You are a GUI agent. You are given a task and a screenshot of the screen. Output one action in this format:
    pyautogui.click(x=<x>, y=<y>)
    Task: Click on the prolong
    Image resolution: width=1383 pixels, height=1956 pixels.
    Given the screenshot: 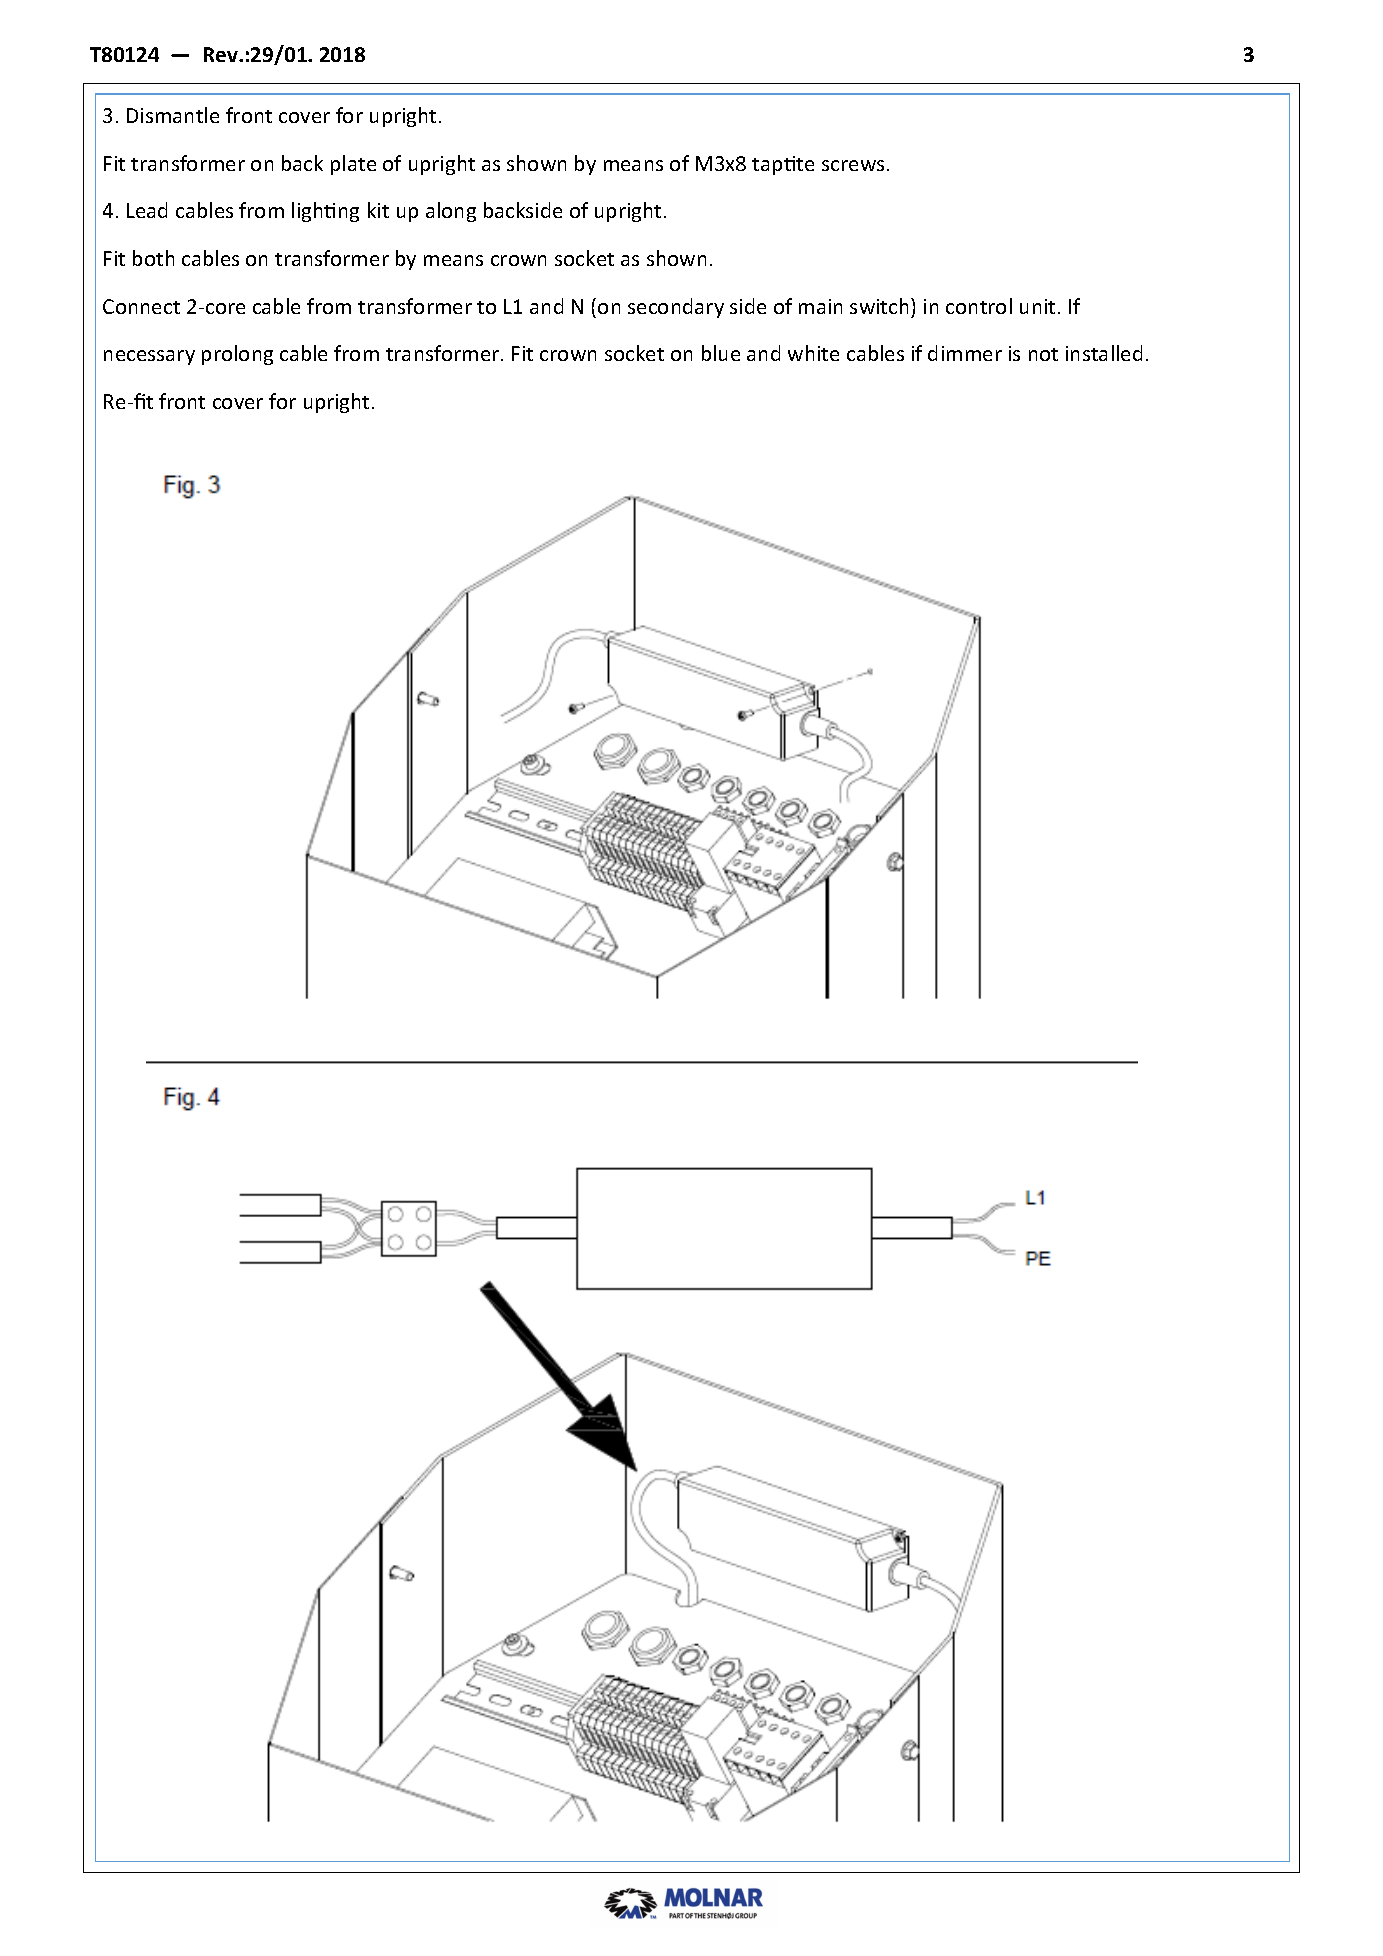 What is the action you would take?
    pyautogui.click(x=237, y=355)
